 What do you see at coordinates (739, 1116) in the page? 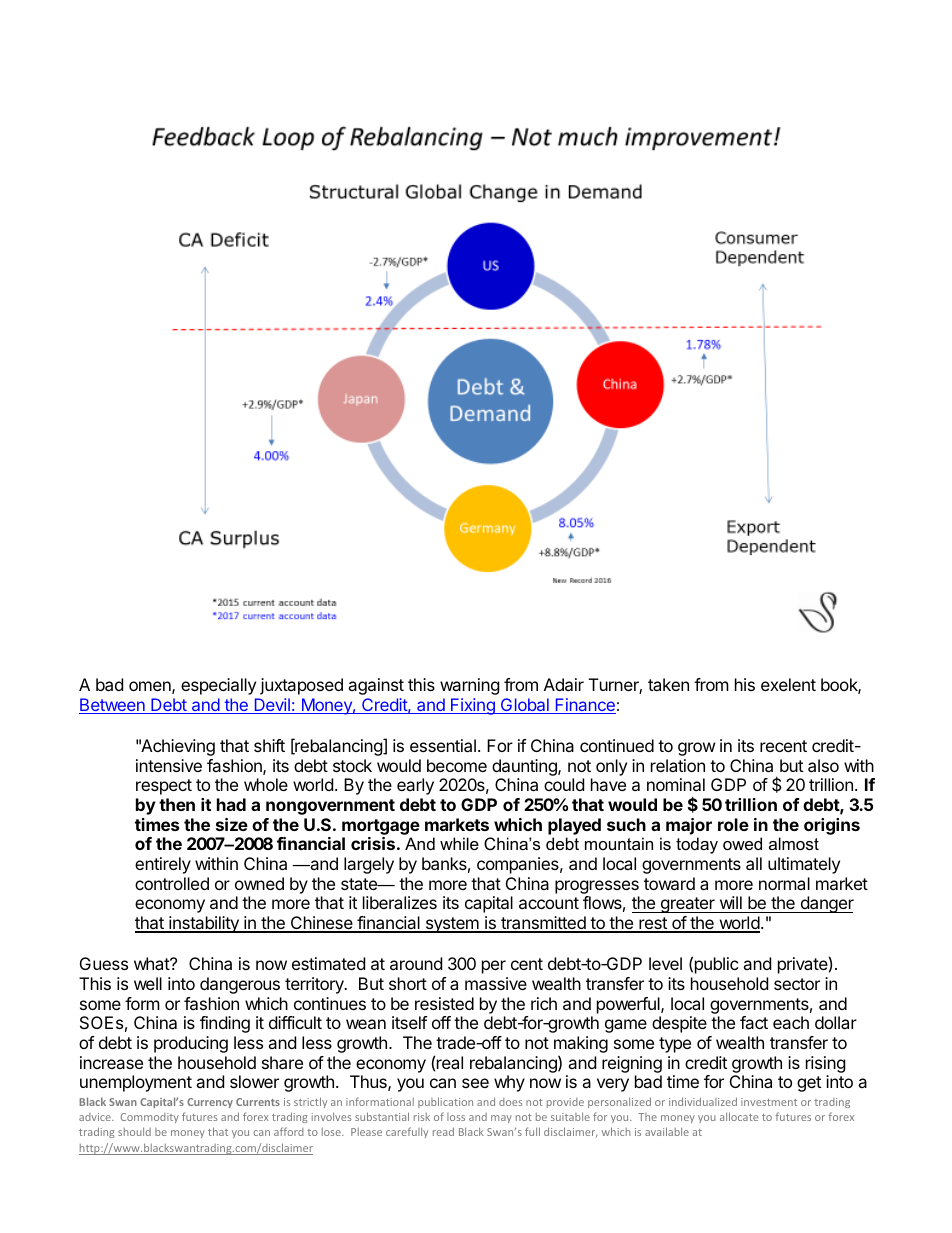
I see `allocate` at bounding box center [739, 1116].
